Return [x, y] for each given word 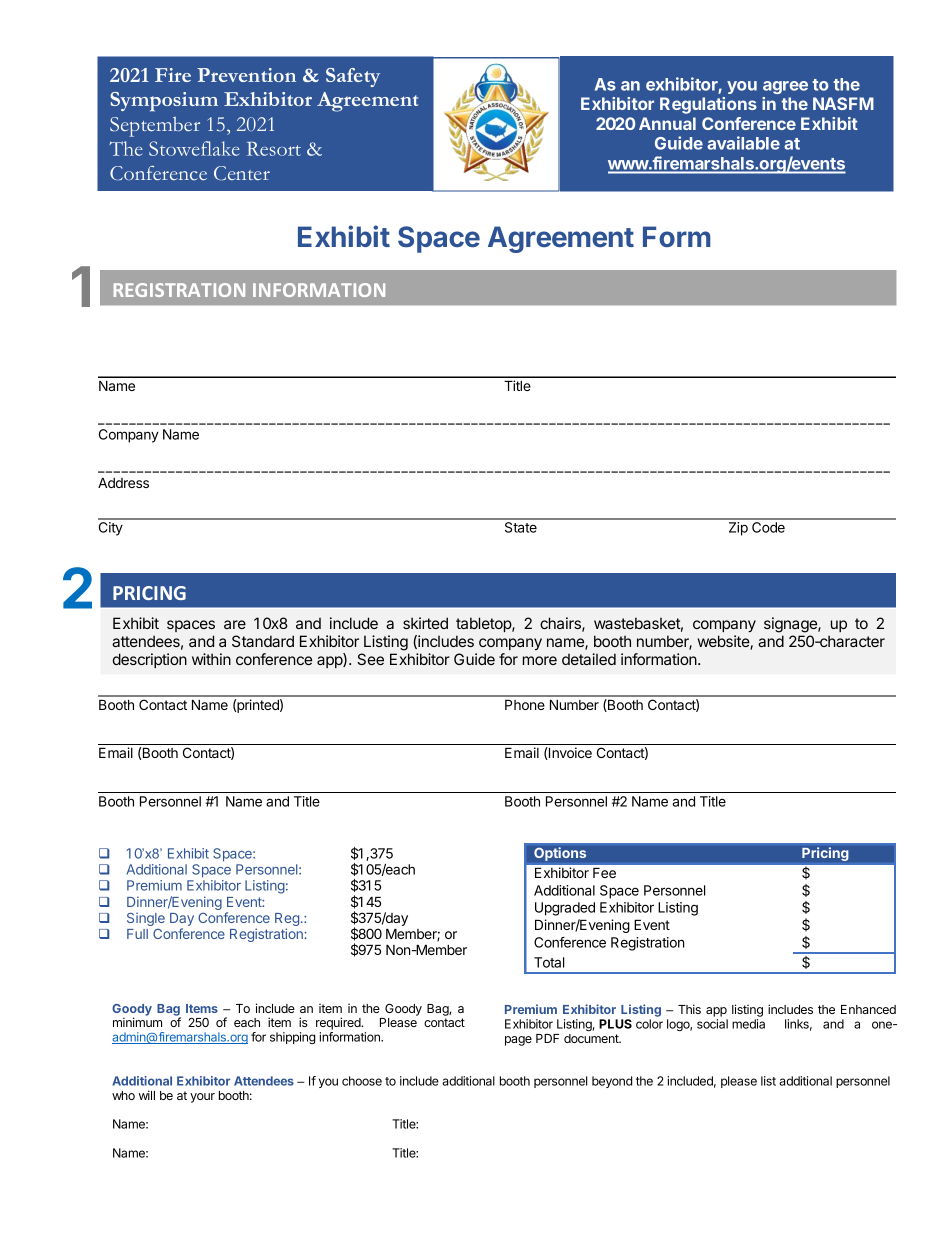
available [743, 143]
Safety [353, 77]
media [748, 1024]
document [592, 1038]
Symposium [164, 102]
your [202, 1098]
